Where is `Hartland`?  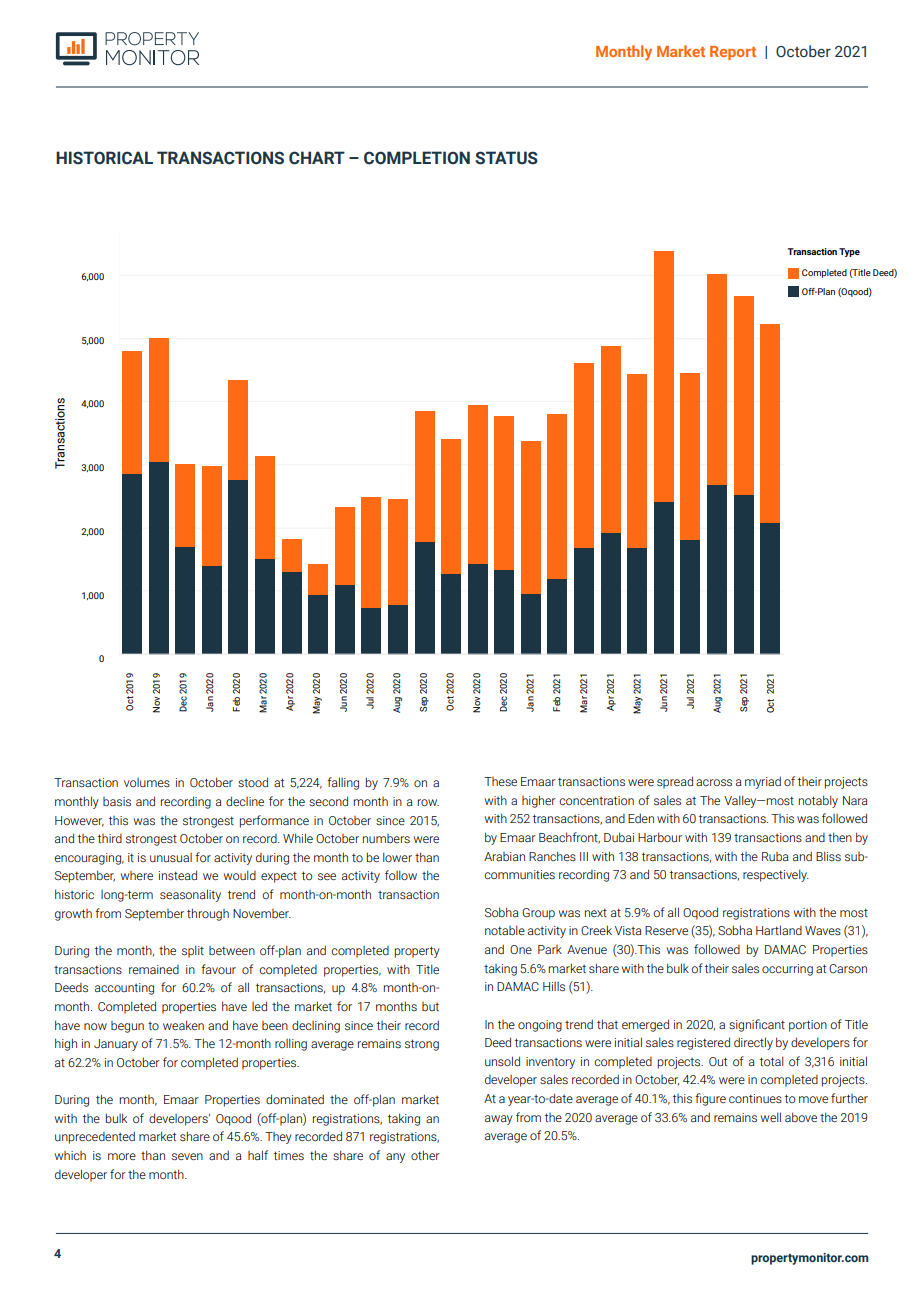 Hartland is located at coordinates (779, 930).
